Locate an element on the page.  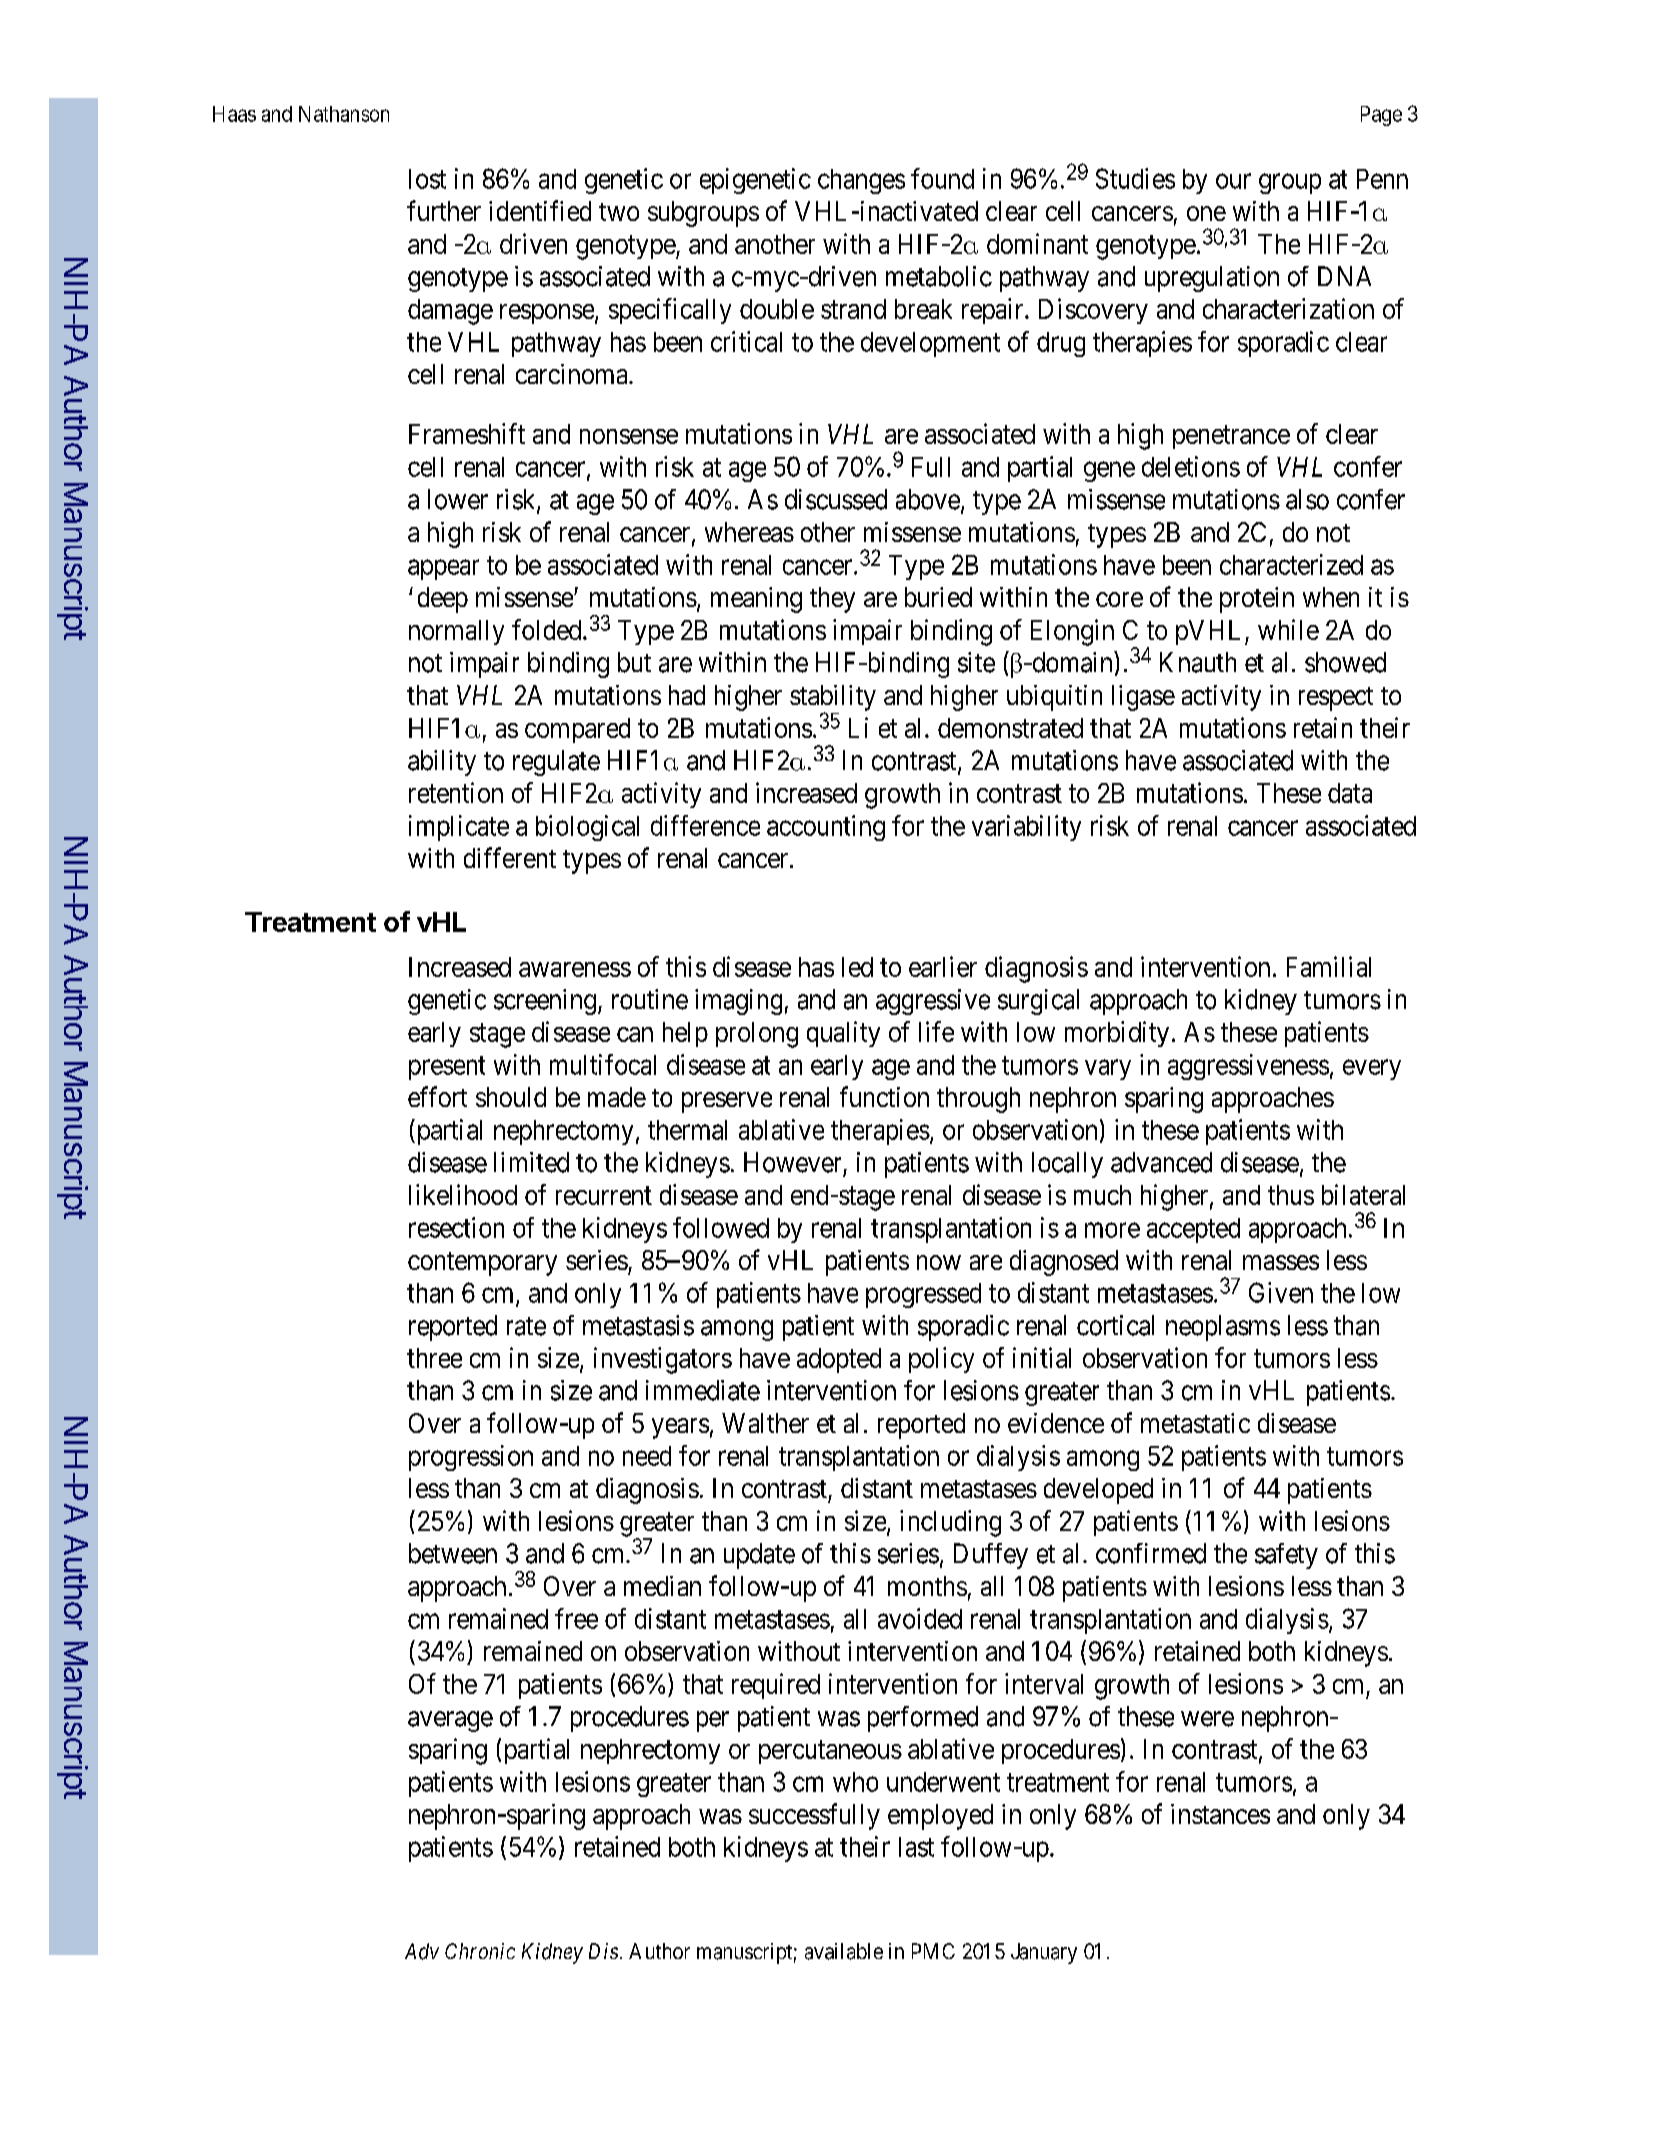
present is located at coordinates (447, 1068).
